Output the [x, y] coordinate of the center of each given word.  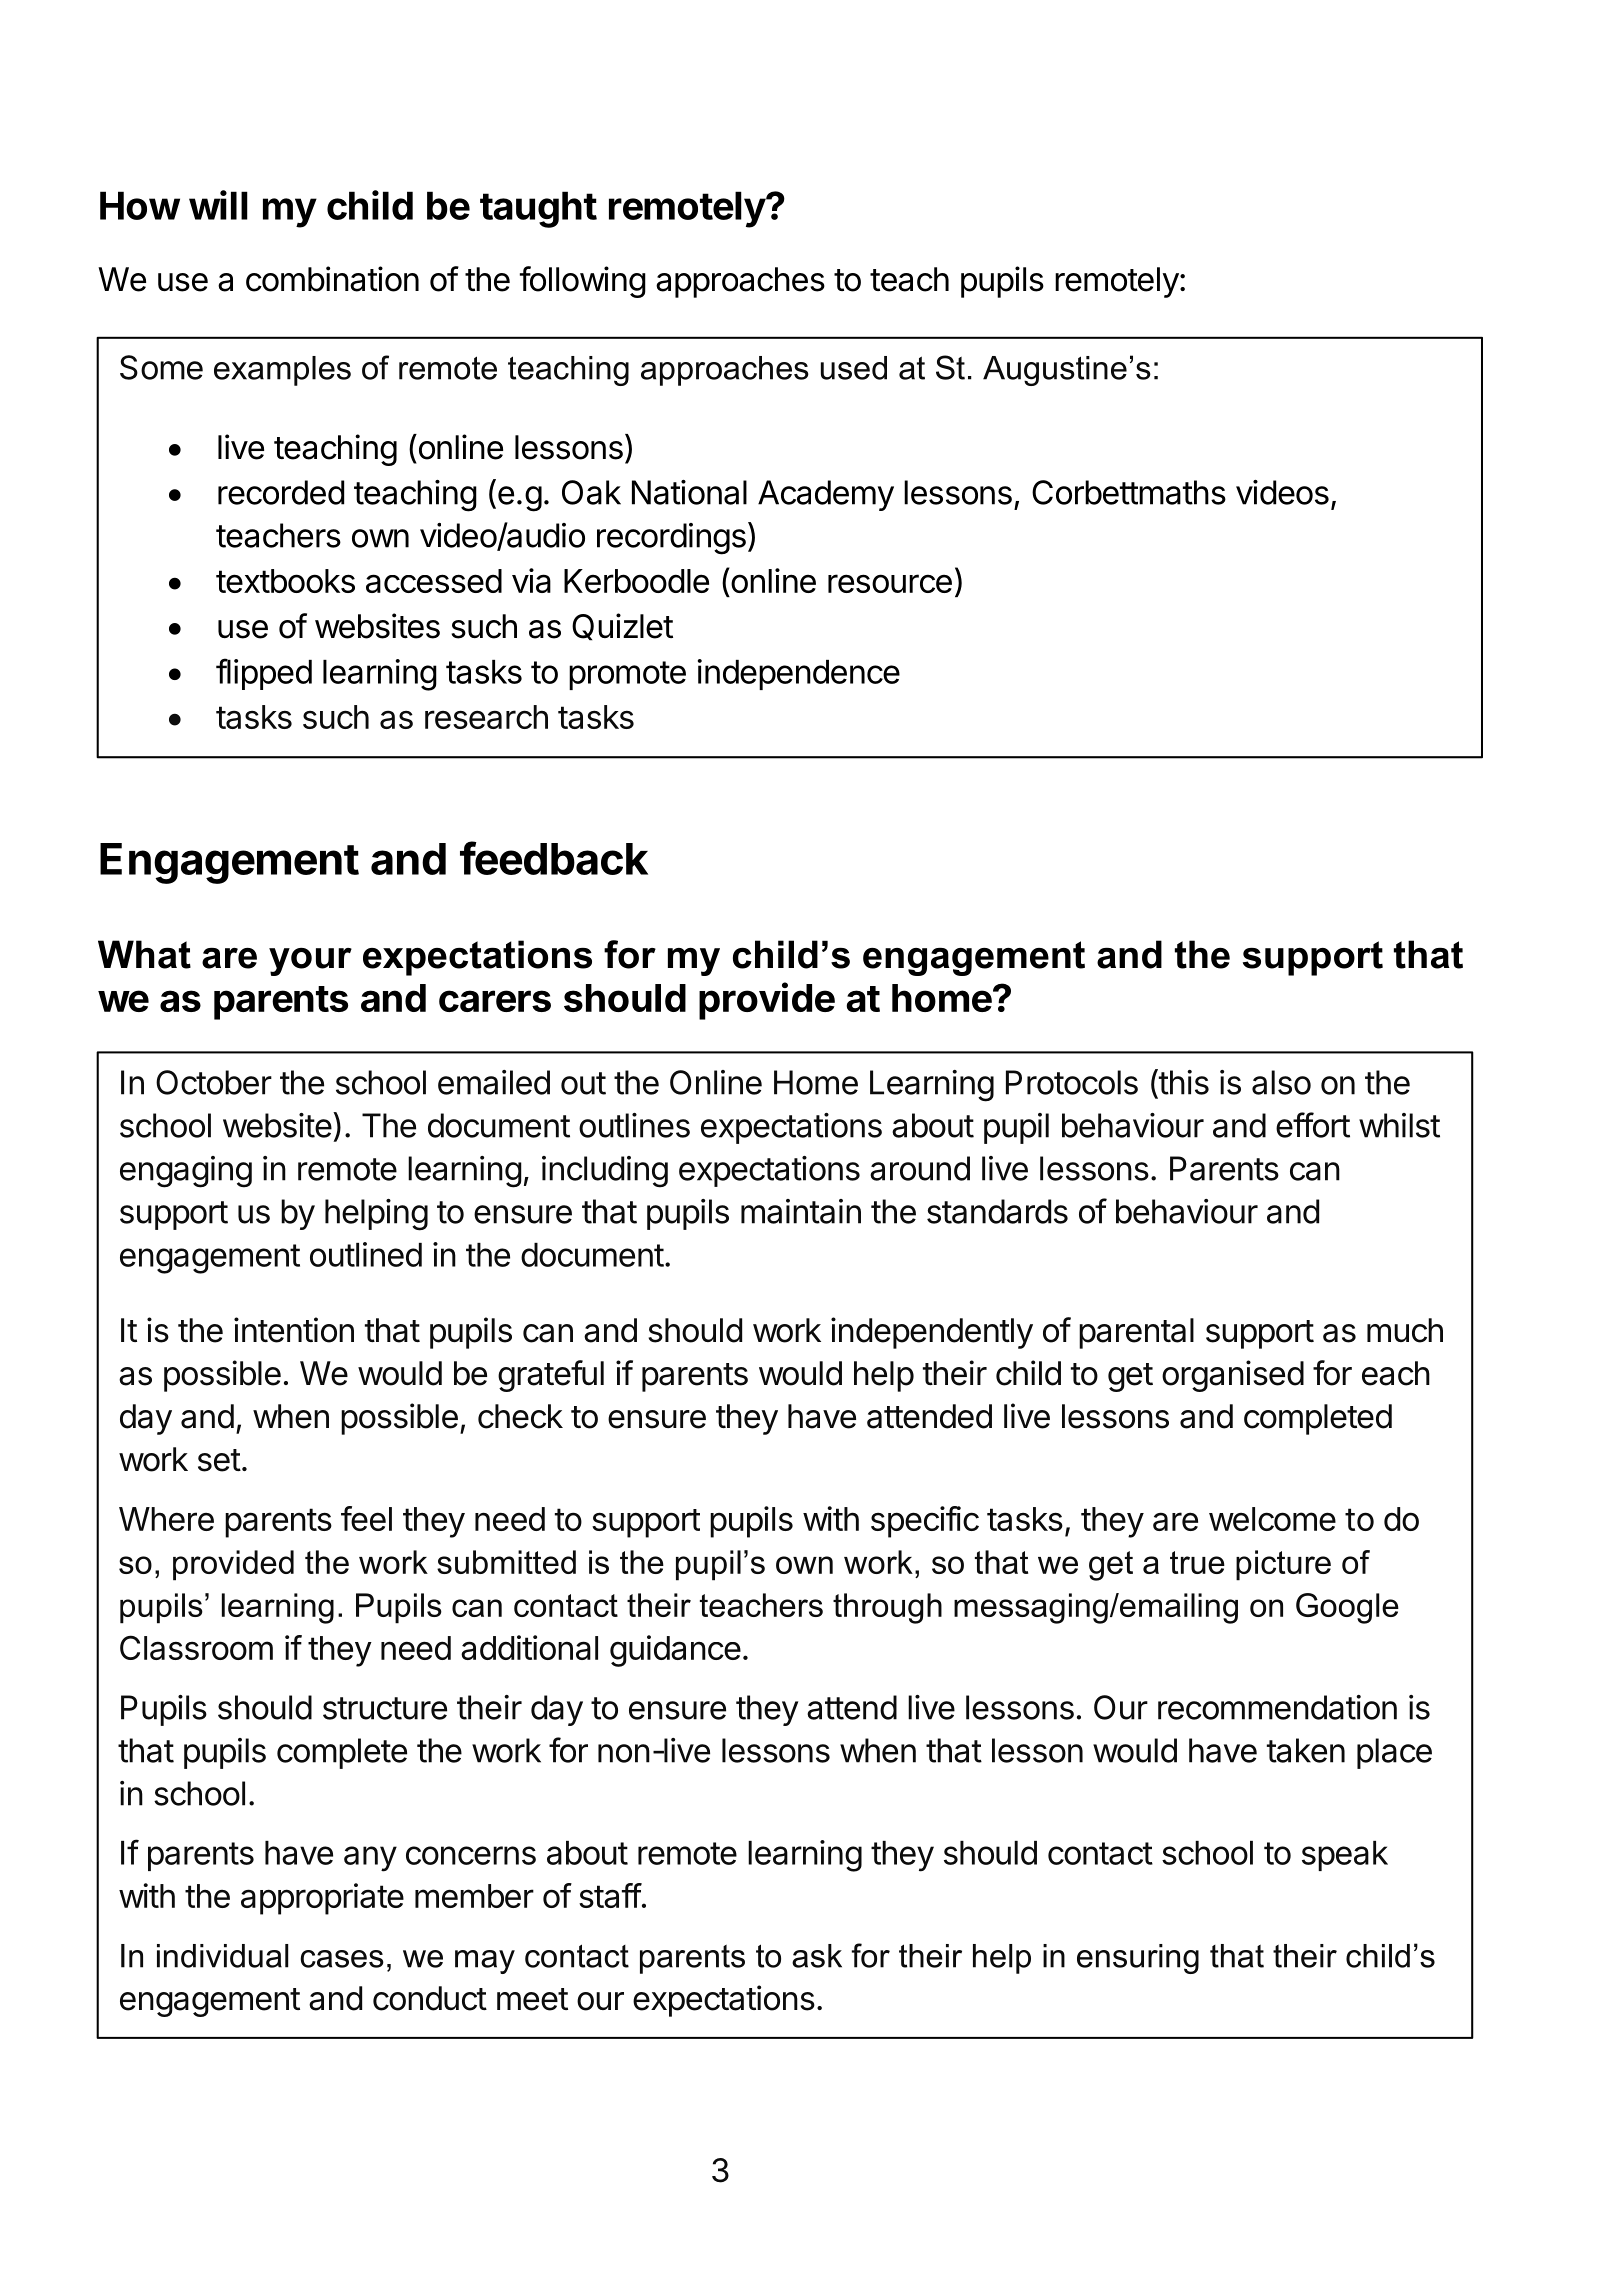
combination [332, 279]
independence [799, 674]
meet [532, 1999]
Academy [826, 495]
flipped [264, 674]
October [214, 1082]
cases [342, 1959]
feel [366, 1518]
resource [890, 583]
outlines [634, 1125]
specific [925, 1522]
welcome [1272, 1519]
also [1281, 1082]
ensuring [1138, 1959]
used [854, 368]
